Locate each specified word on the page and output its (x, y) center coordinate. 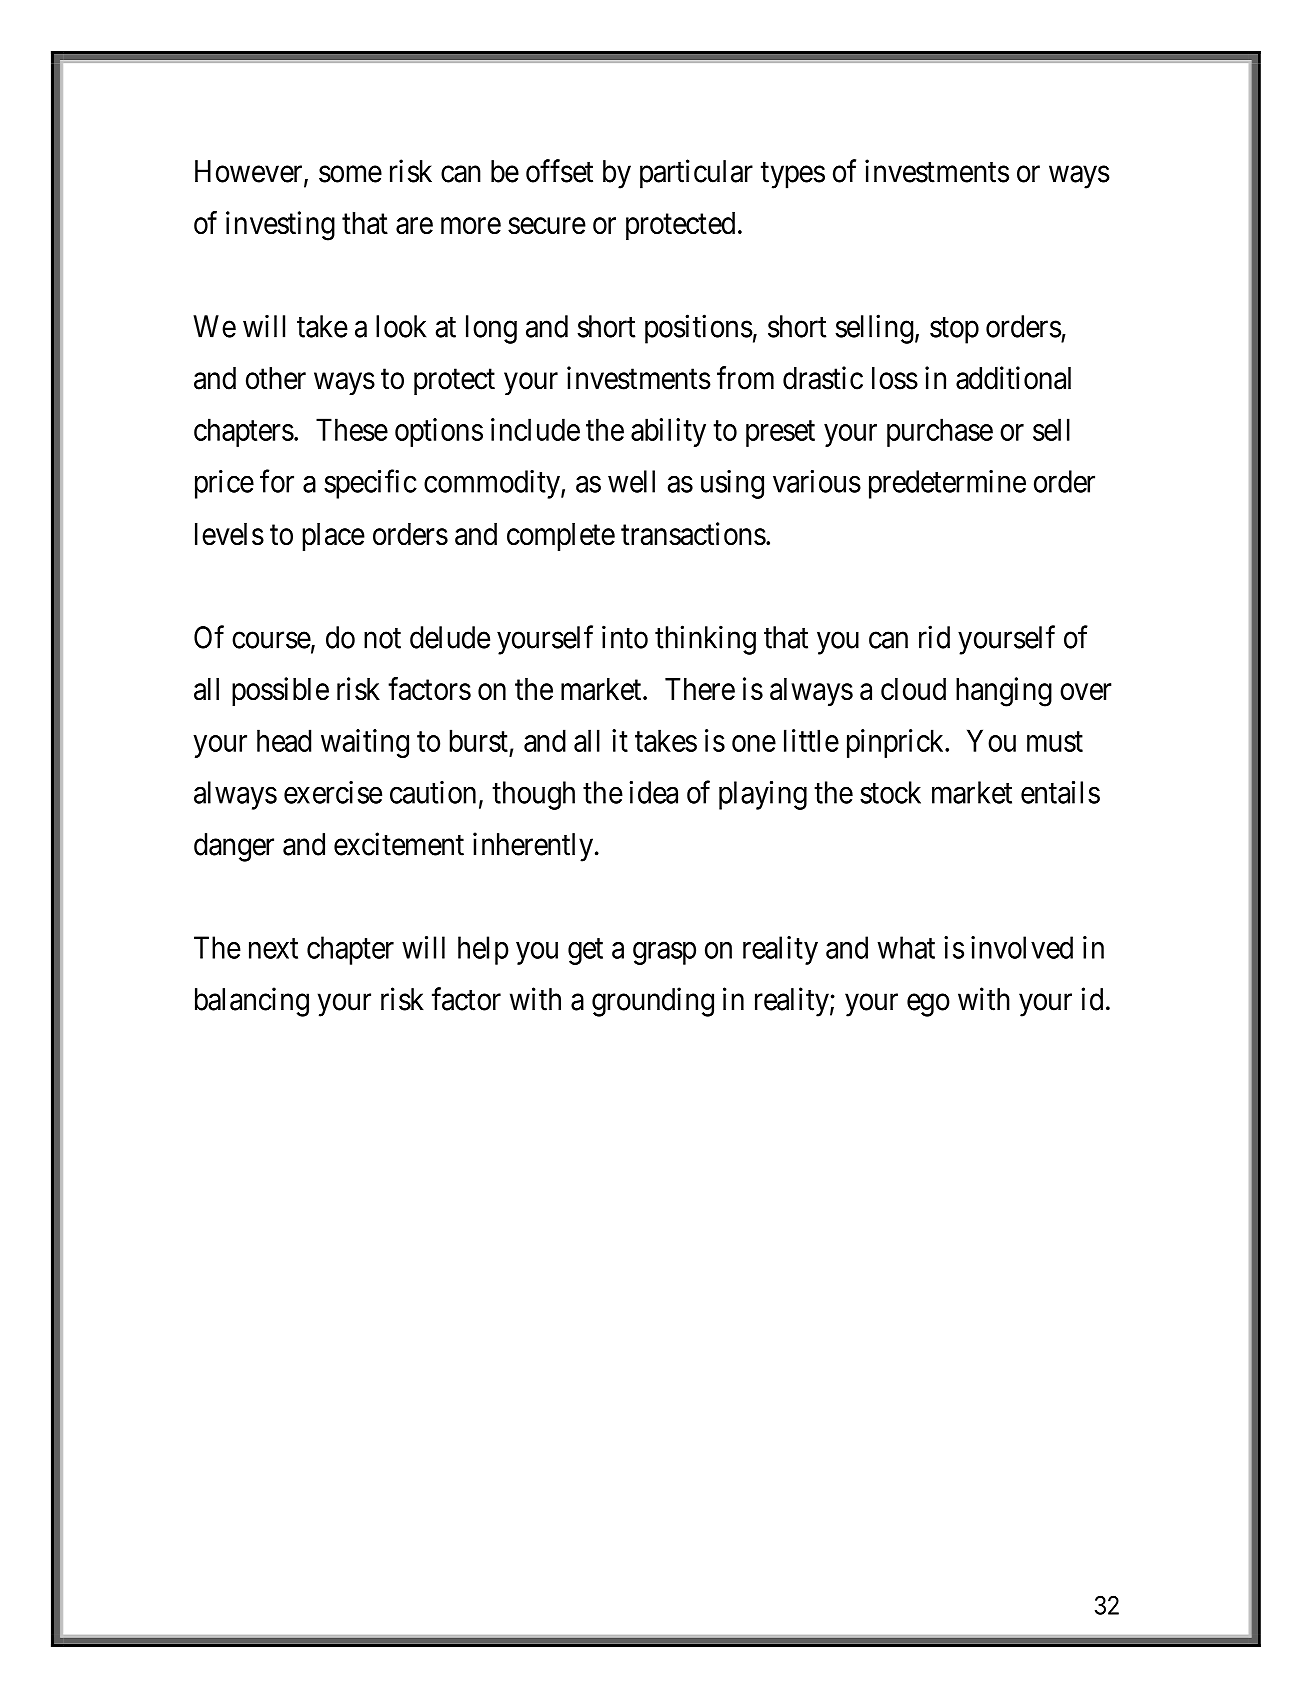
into (625, 637)
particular (696, 174)
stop (954, 330)
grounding (653, 1002)
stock (890, 792)
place (334, 537)
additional (1013, 378)
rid (934, 637)
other (276, 378)
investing (280, 226)
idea (653, 792)
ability (668, 432)
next (273, 949)
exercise (333, 792)
